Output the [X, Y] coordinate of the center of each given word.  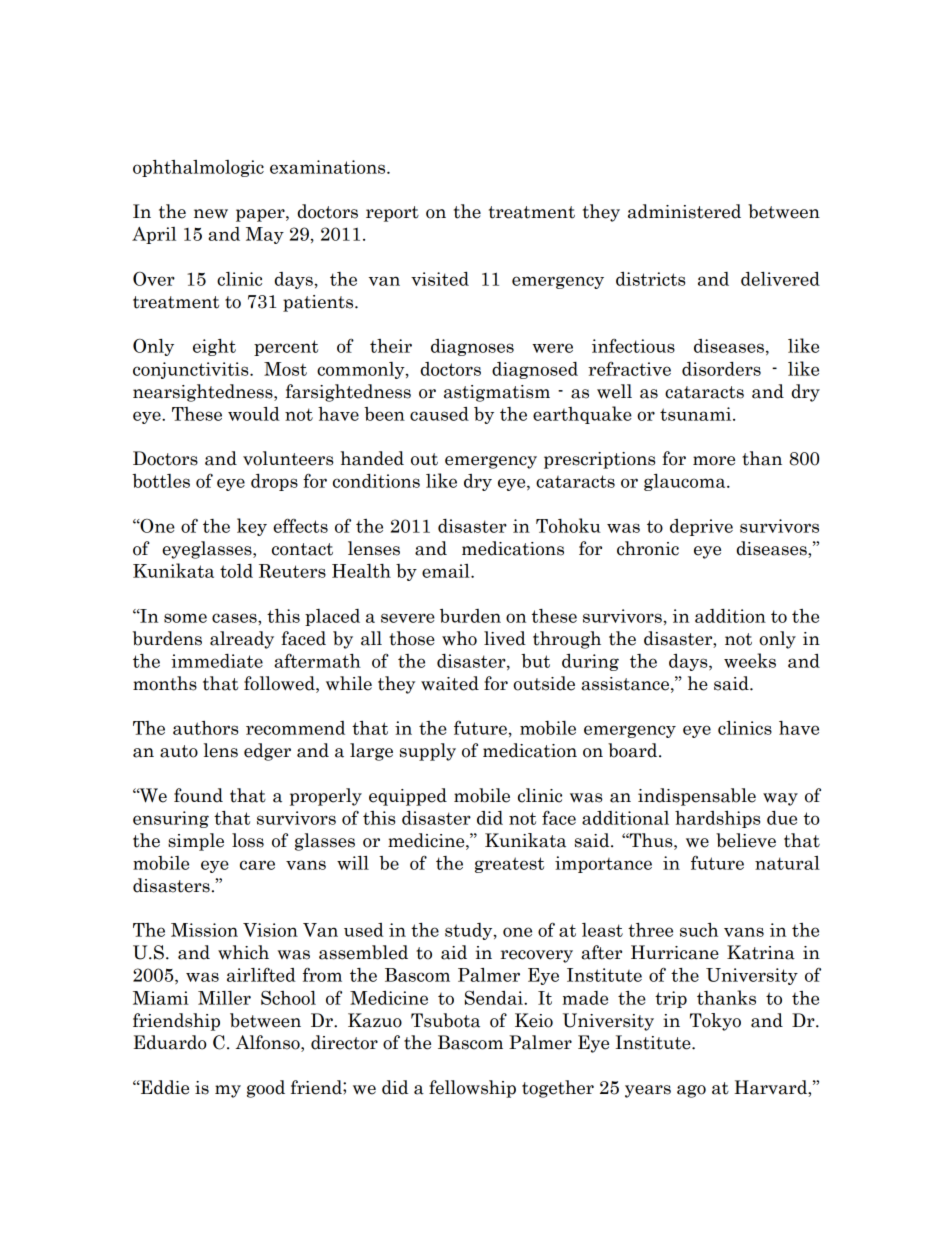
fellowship [472, 1089]
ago [691, 1091]
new [211, 214]
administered [684, 211]
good [266, 1089]
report [392, 214]
